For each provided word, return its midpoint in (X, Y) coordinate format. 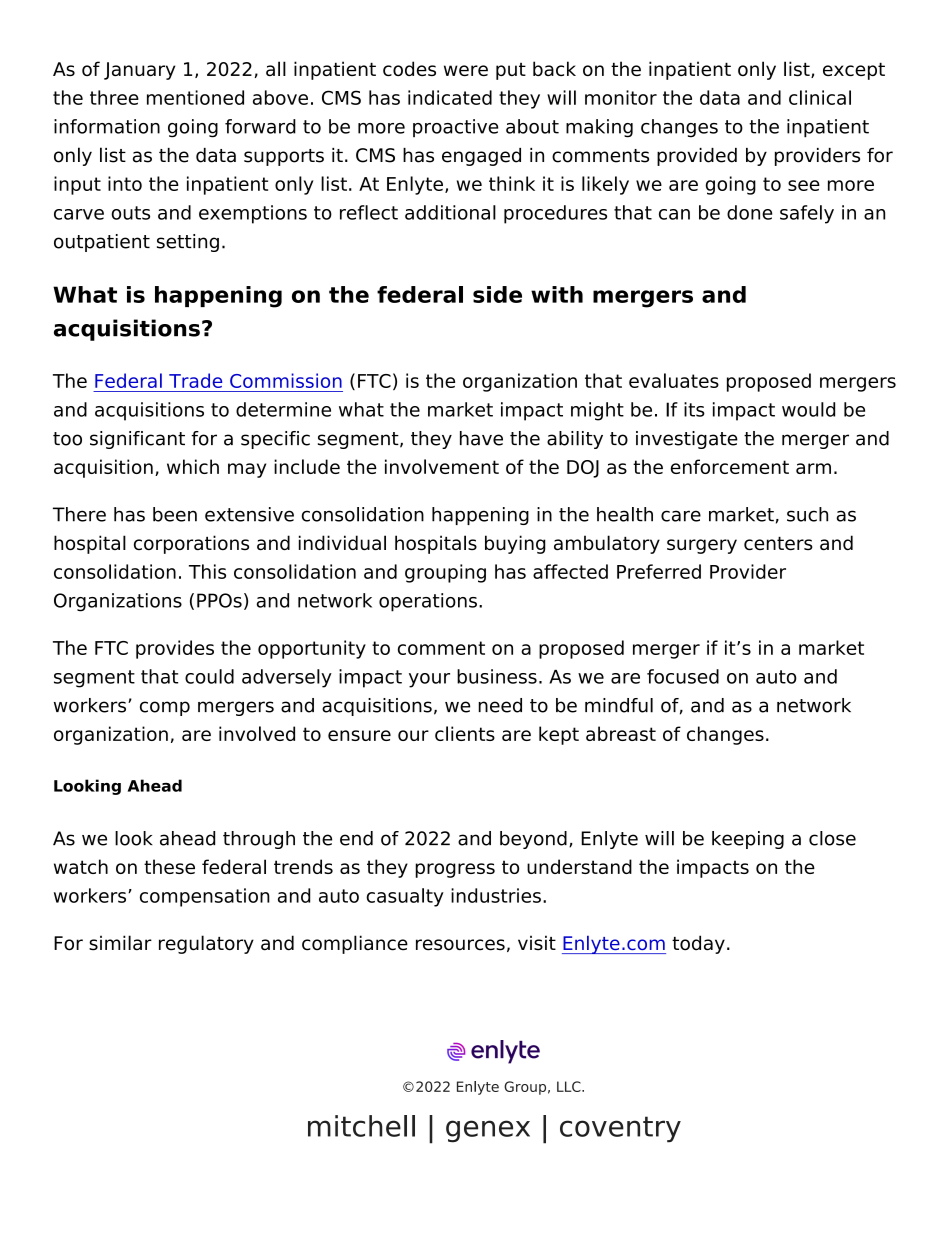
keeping (748, 840)
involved (257, 733)
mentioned (195, 97)
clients (465, 733)
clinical (820, 97)
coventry (620, 1129)
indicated (450, 97)
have (481, 438)
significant (137, 440)
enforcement (730, 466)
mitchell (361, 1126)
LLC (570, 1086)
